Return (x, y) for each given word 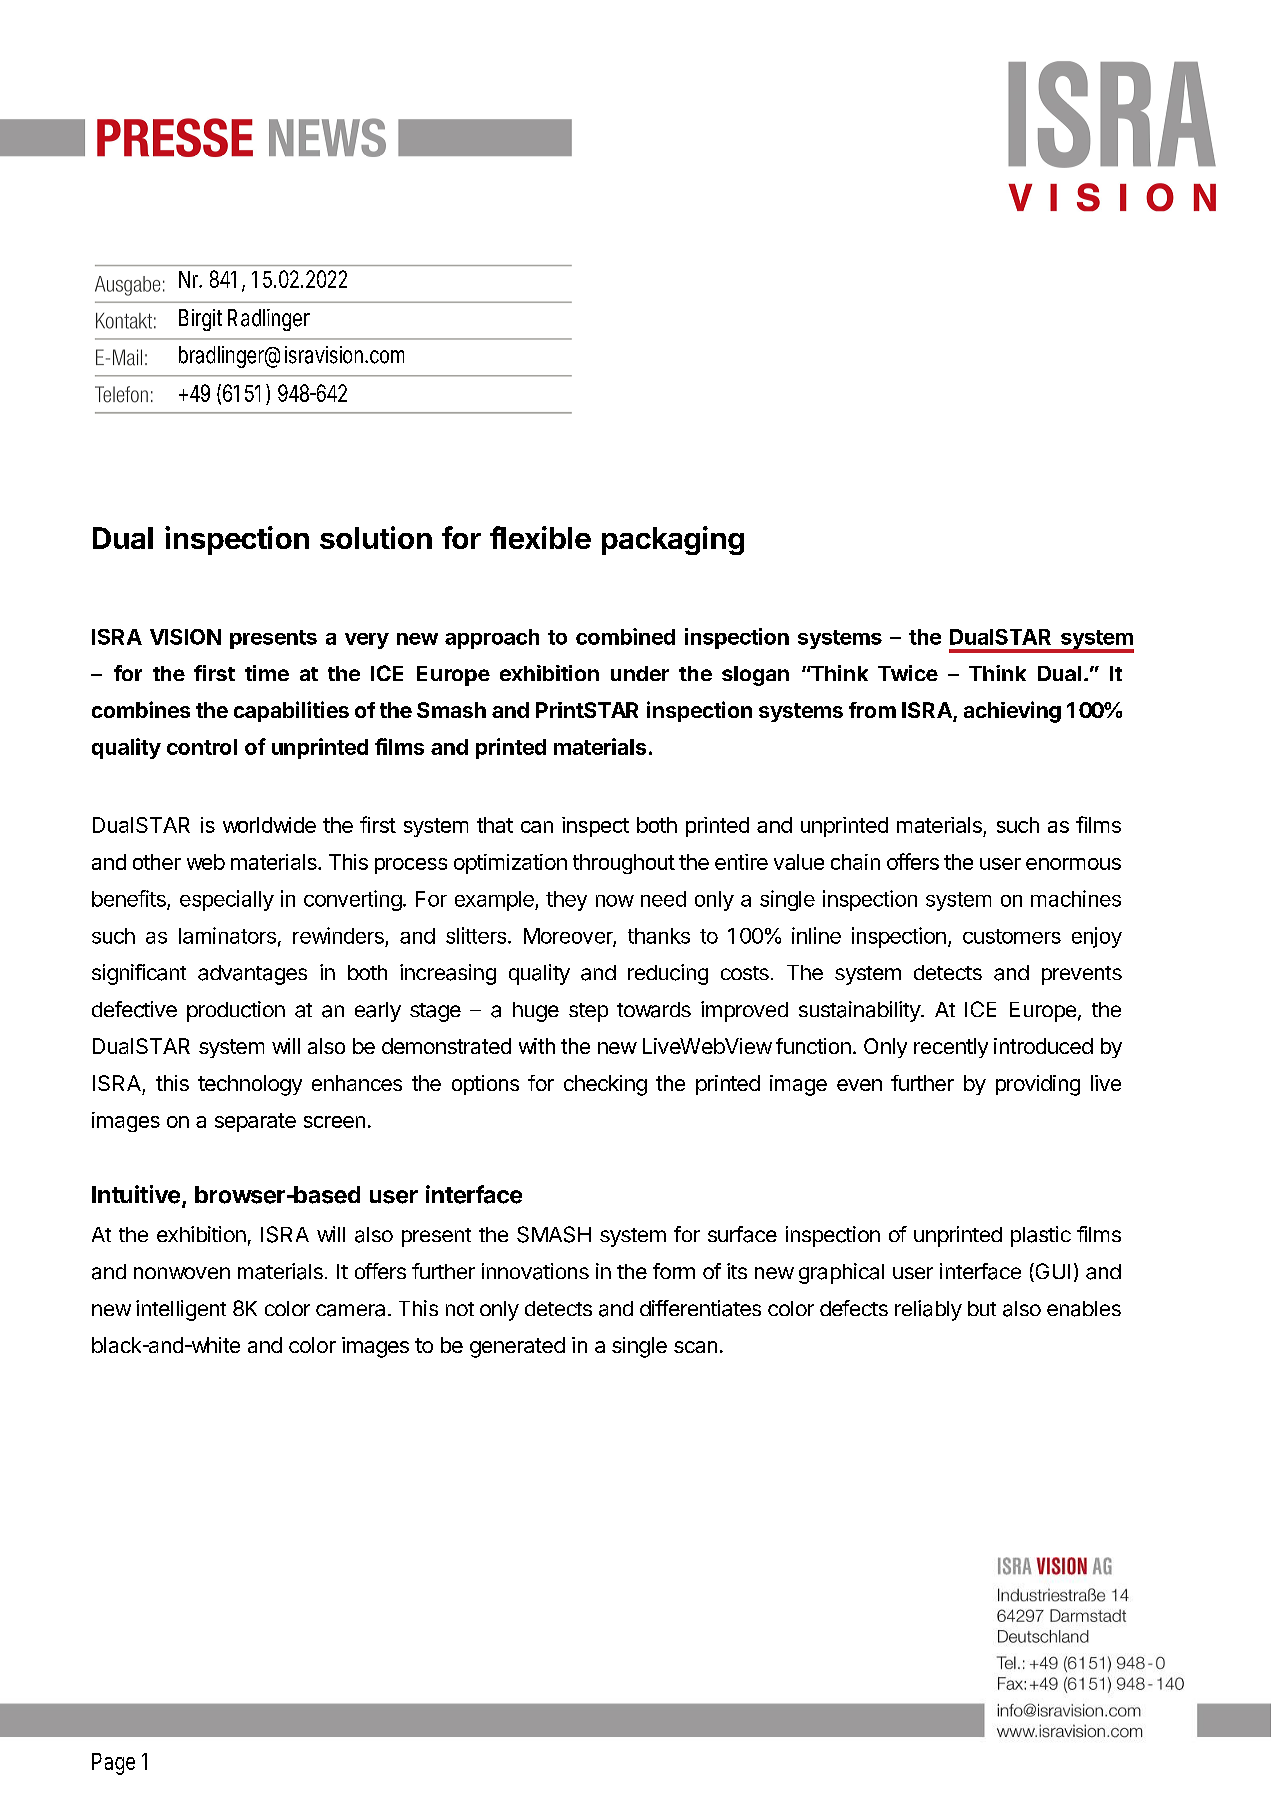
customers (1012, 936)
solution (376, 537)
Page (113, 1764)
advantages (252, 975)
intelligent (181, 1310)
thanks (659, 936)
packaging (673, 540)
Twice (908, 673)
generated (517, 1347)
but (982, 1308)
